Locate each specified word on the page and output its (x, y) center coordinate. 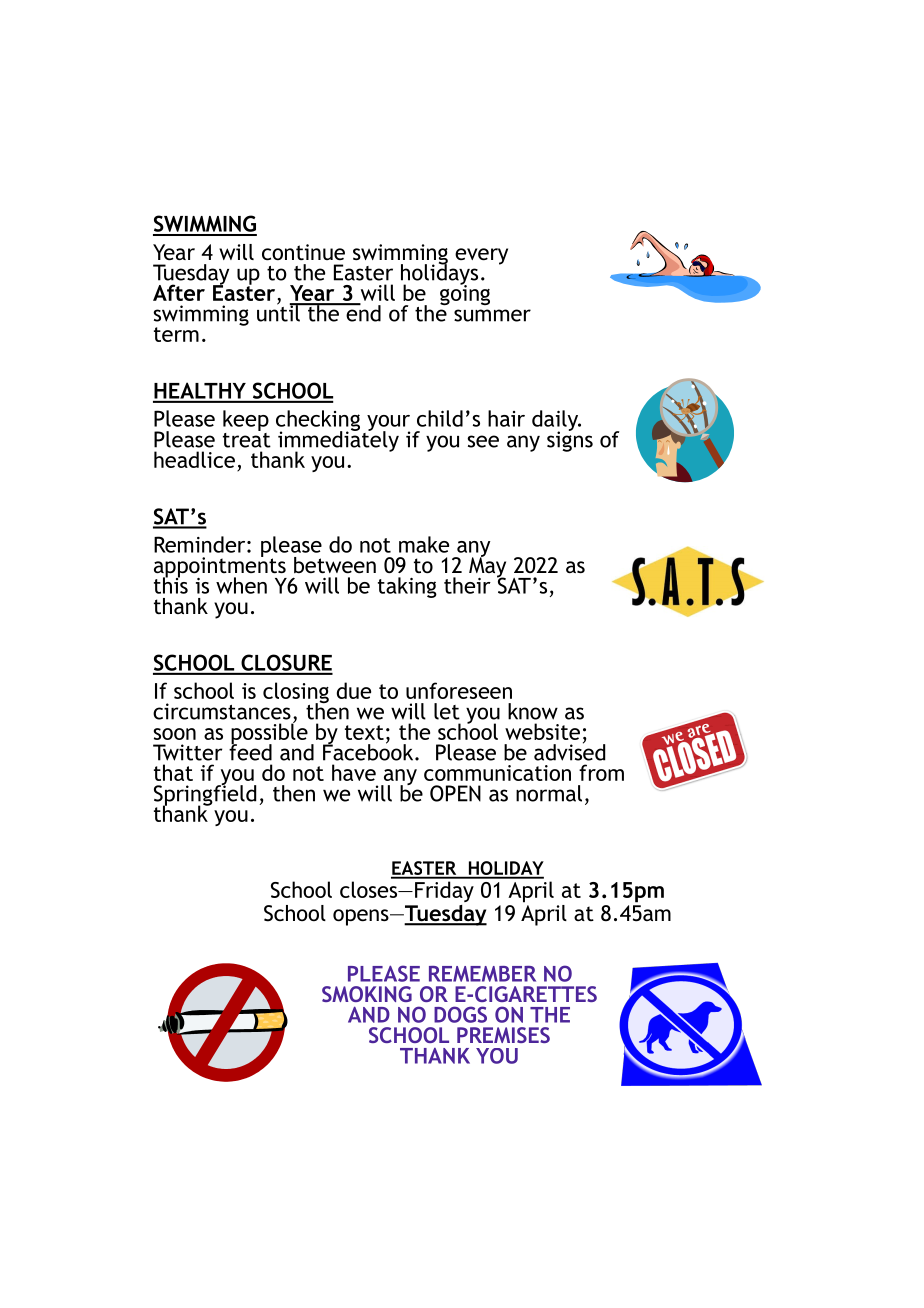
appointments (220, 567)
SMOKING (367, 994)
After (179, 292)
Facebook (369, 751)
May (487, 567)
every (481, 256)
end (362, 312)
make (424, 544)
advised (569, 751)
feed (250, 751)
